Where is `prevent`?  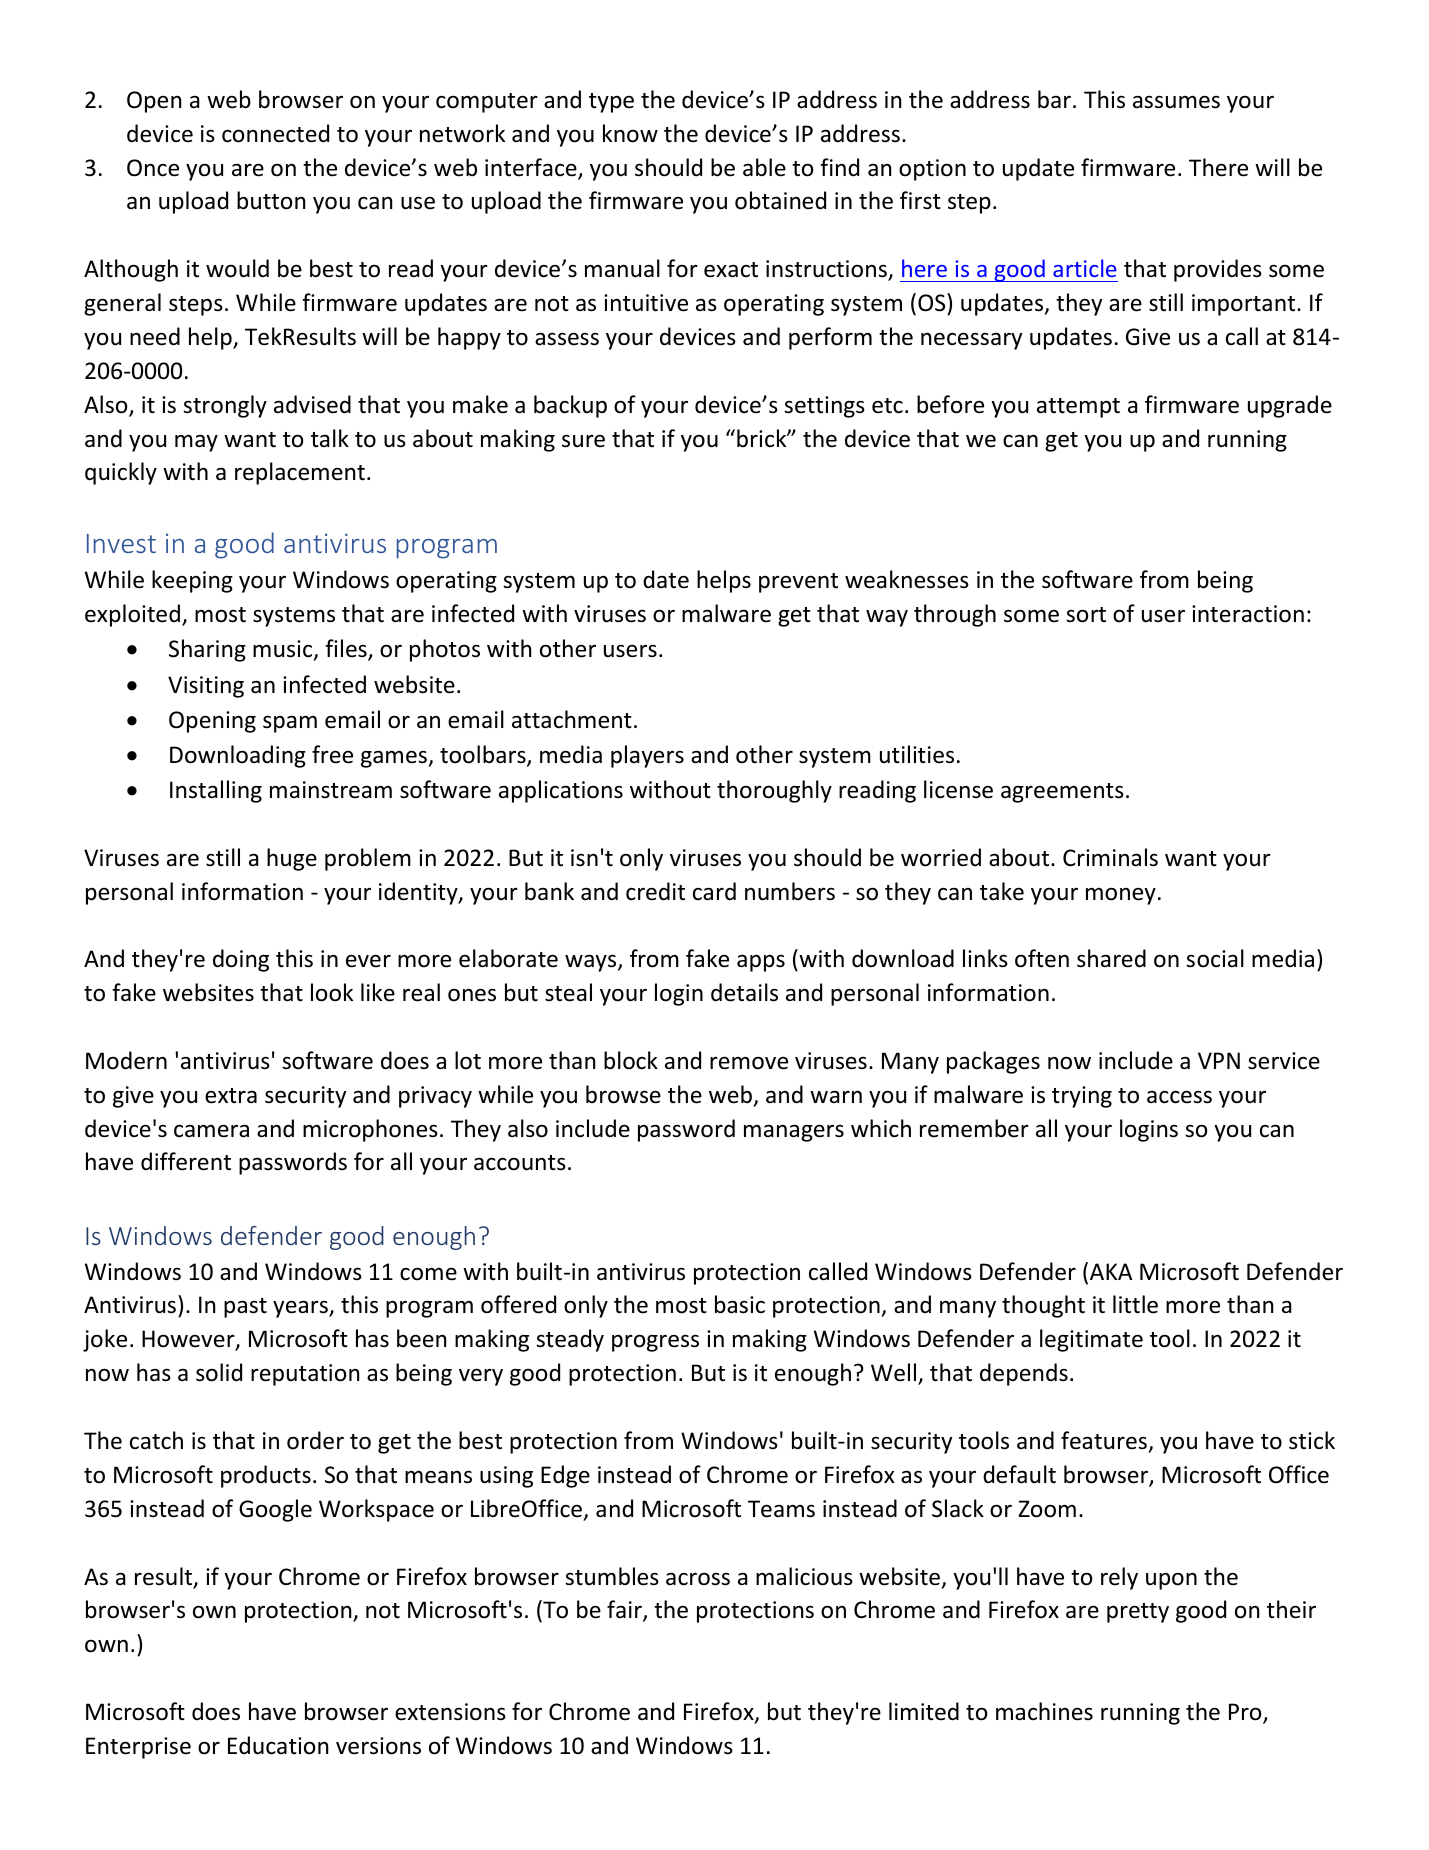
prevent is located at coordinates (798, 583).
